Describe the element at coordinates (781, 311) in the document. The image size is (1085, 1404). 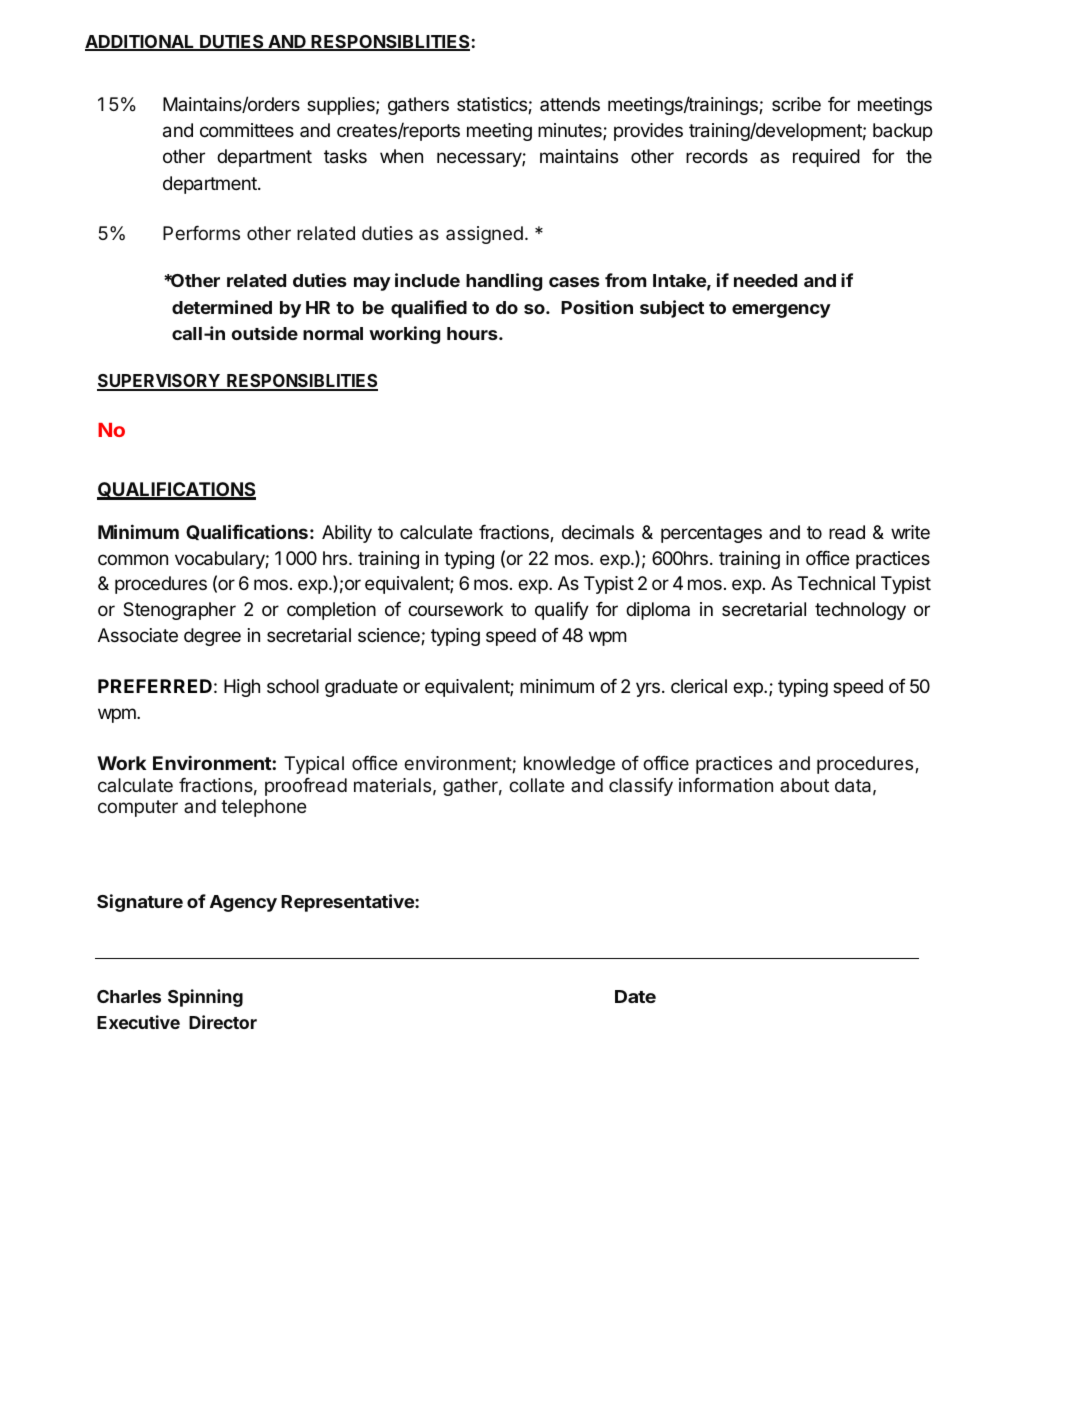
I see `emergency` at that location.
